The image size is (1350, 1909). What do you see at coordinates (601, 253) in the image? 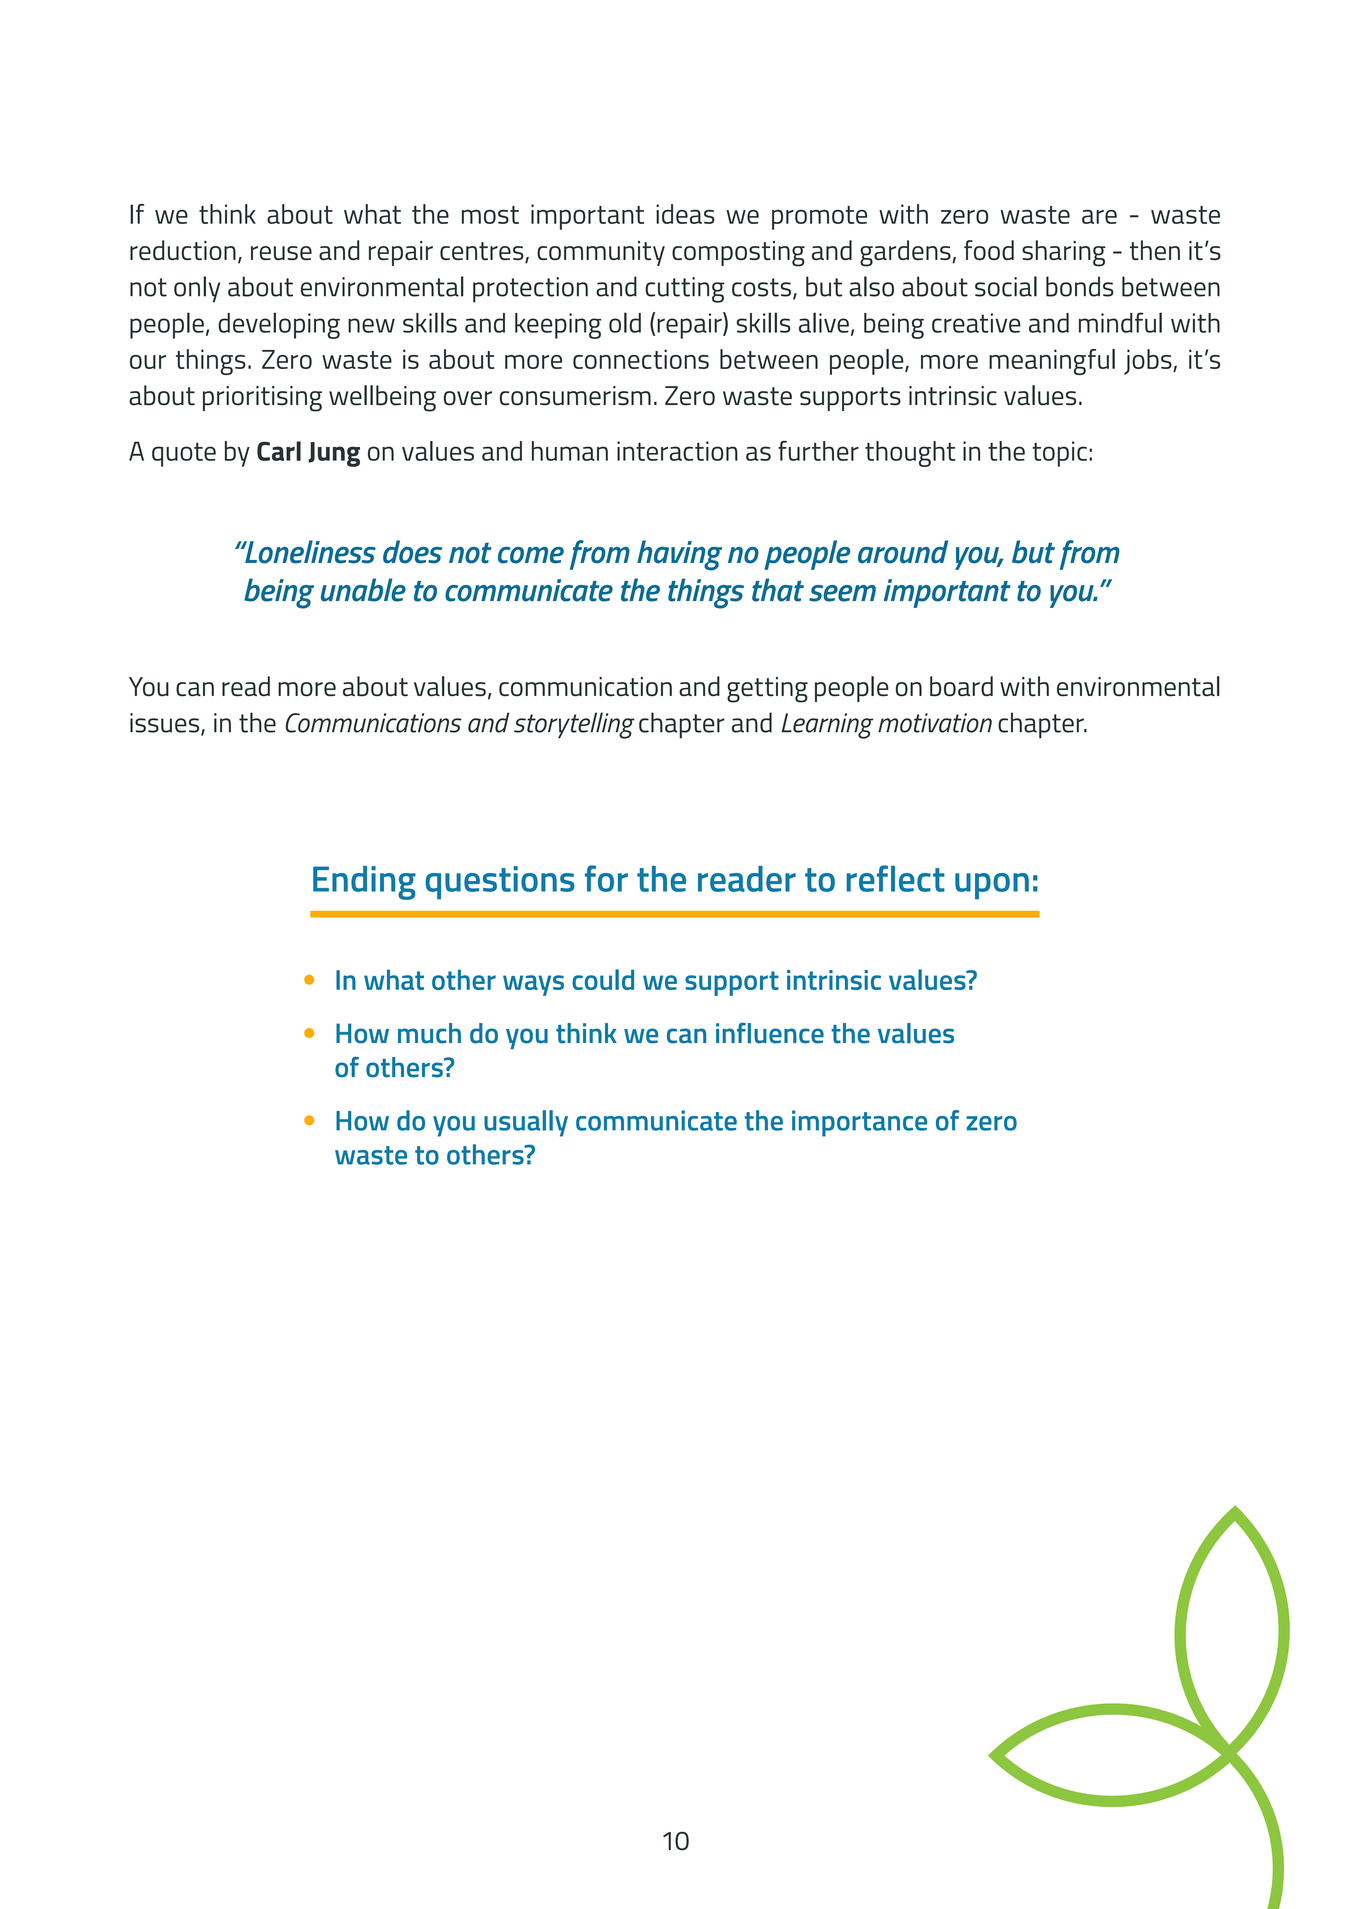
I see `community` at bounding box center [601, 253].
